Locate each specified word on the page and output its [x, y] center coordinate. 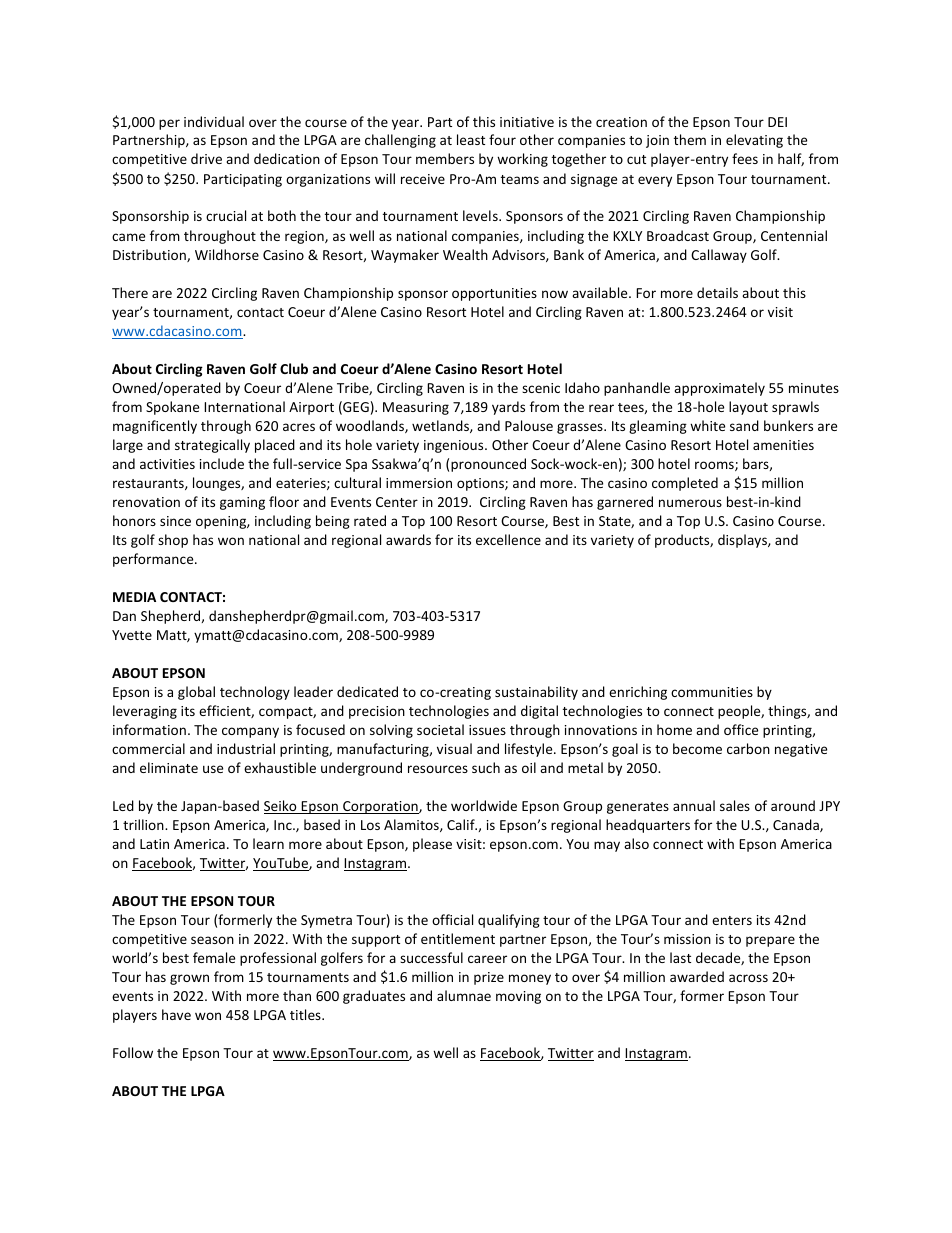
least [471, 139]
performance [154, 560]
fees [745, 158]
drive [206, 158]
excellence [508, 539]
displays [743, 541]
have [176, 1014]
